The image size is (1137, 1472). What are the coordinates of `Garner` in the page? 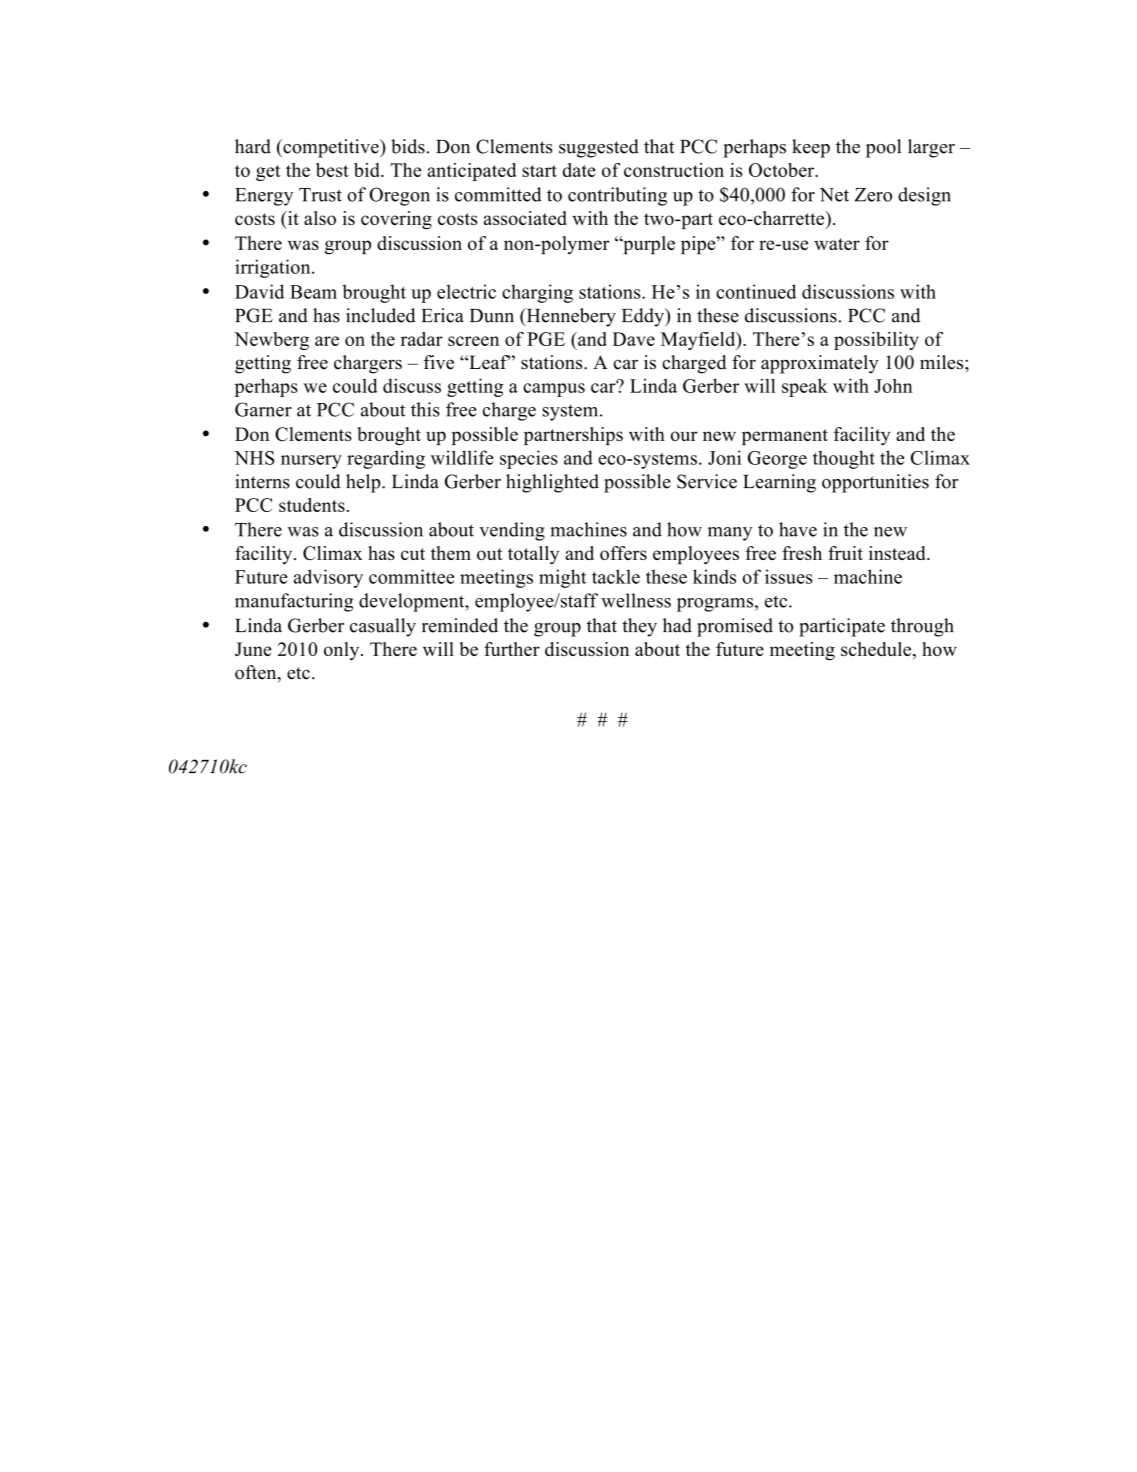 It's located at (263, 409).
